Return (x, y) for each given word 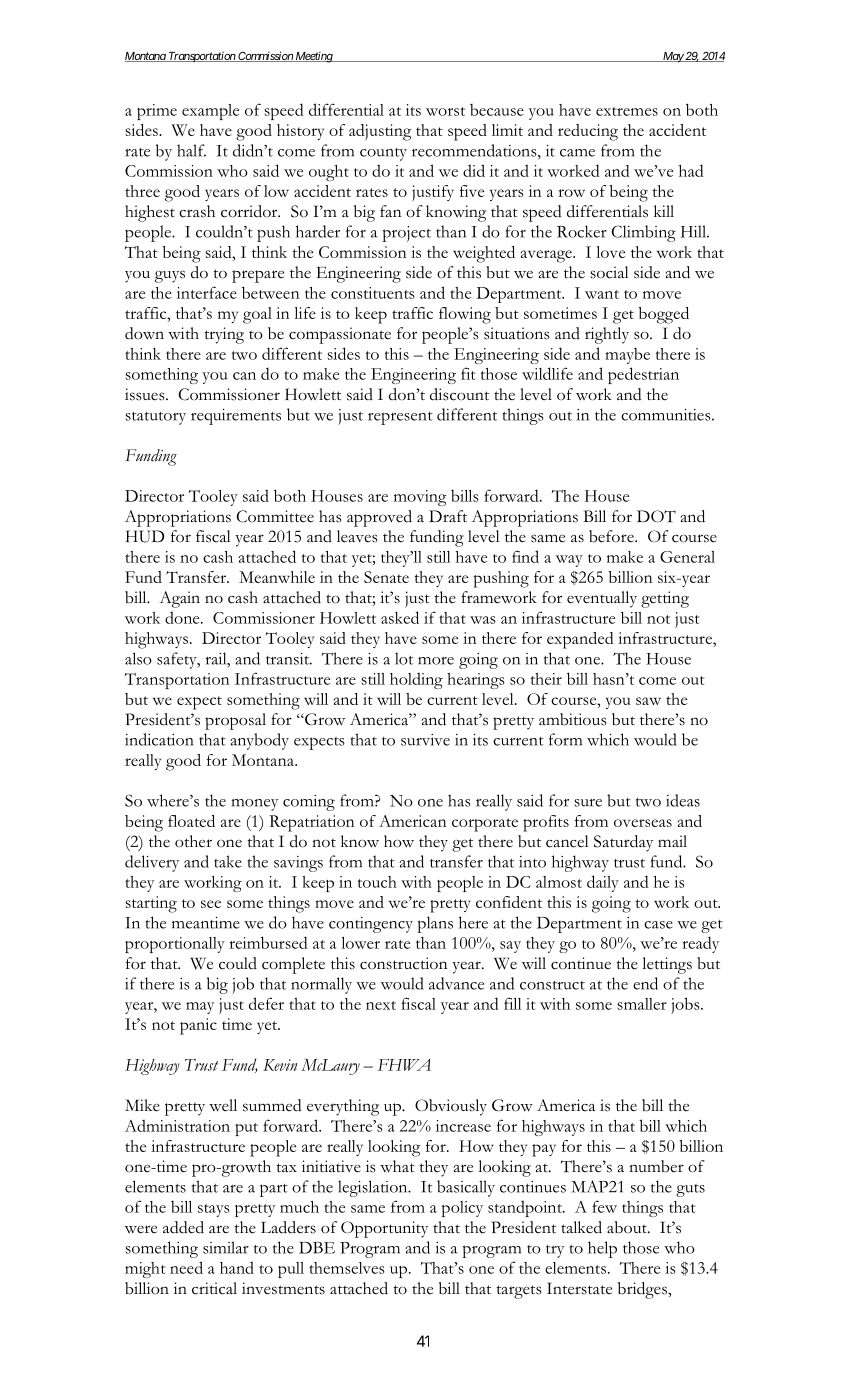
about (628, 1227)
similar (226, 1247)
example (210, 112)
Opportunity (384, 1229)
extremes (627, 111)
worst (445, 111)
